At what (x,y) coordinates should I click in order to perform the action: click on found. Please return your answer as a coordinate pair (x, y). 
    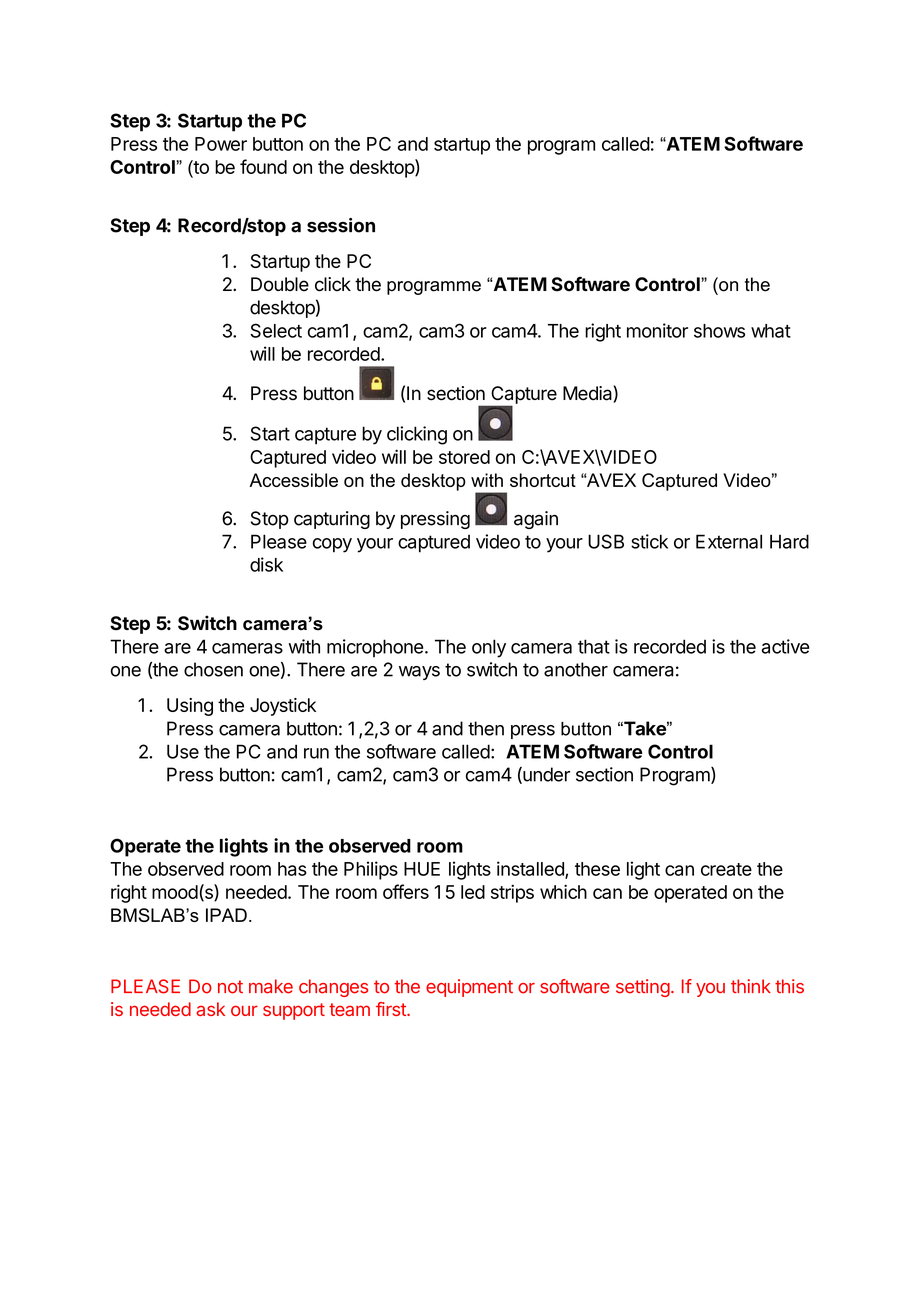
    Looking at the image, I should click on (263, 166).
